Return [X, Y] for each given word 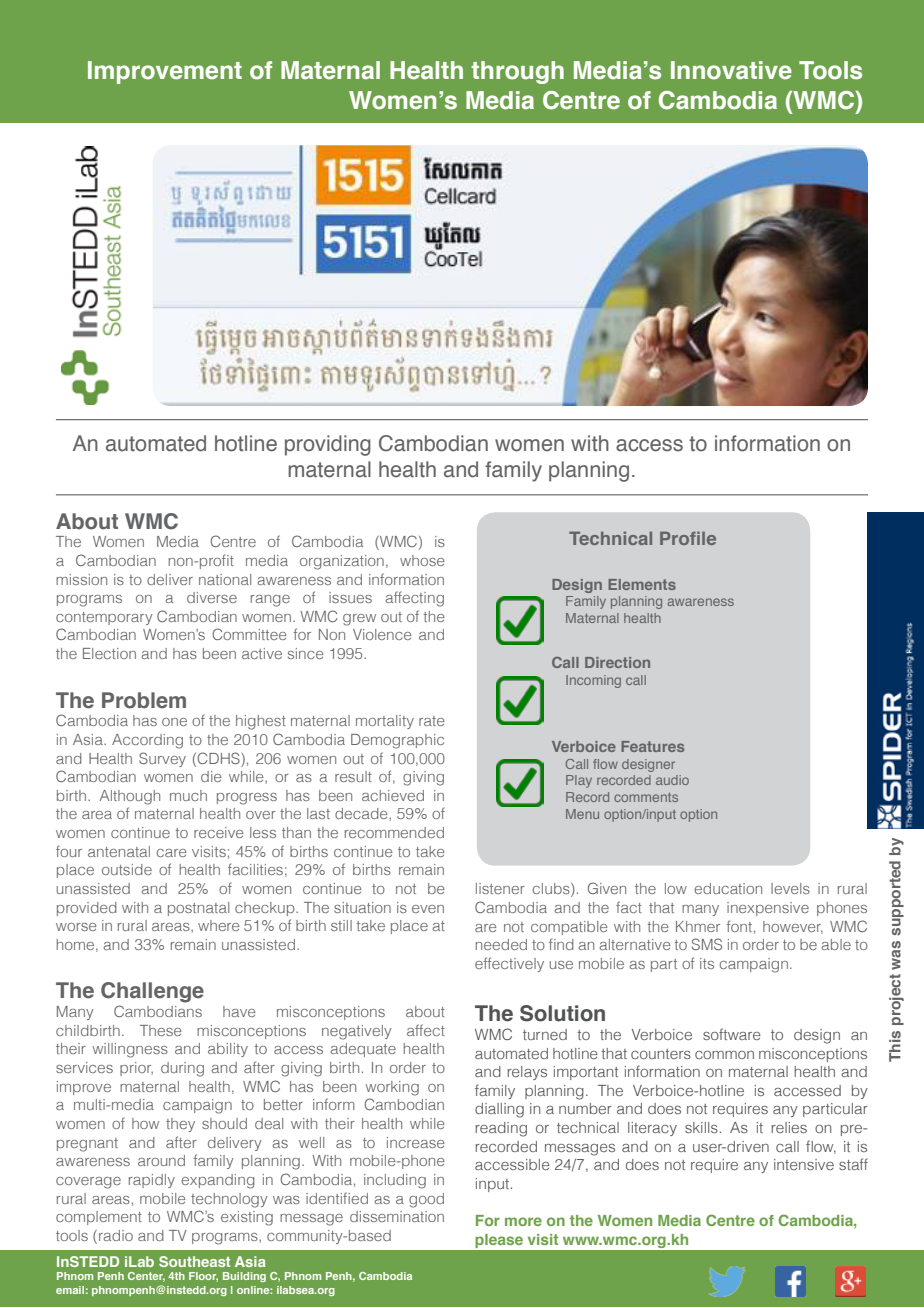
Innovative [731, 70]
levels [790, 888]
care [171, 853]
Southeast [194, 1261]
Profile [688, 538]
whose [422, 560]
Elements [642, 584]
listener [500, 888]
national [225, 579]
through [517, 72]
